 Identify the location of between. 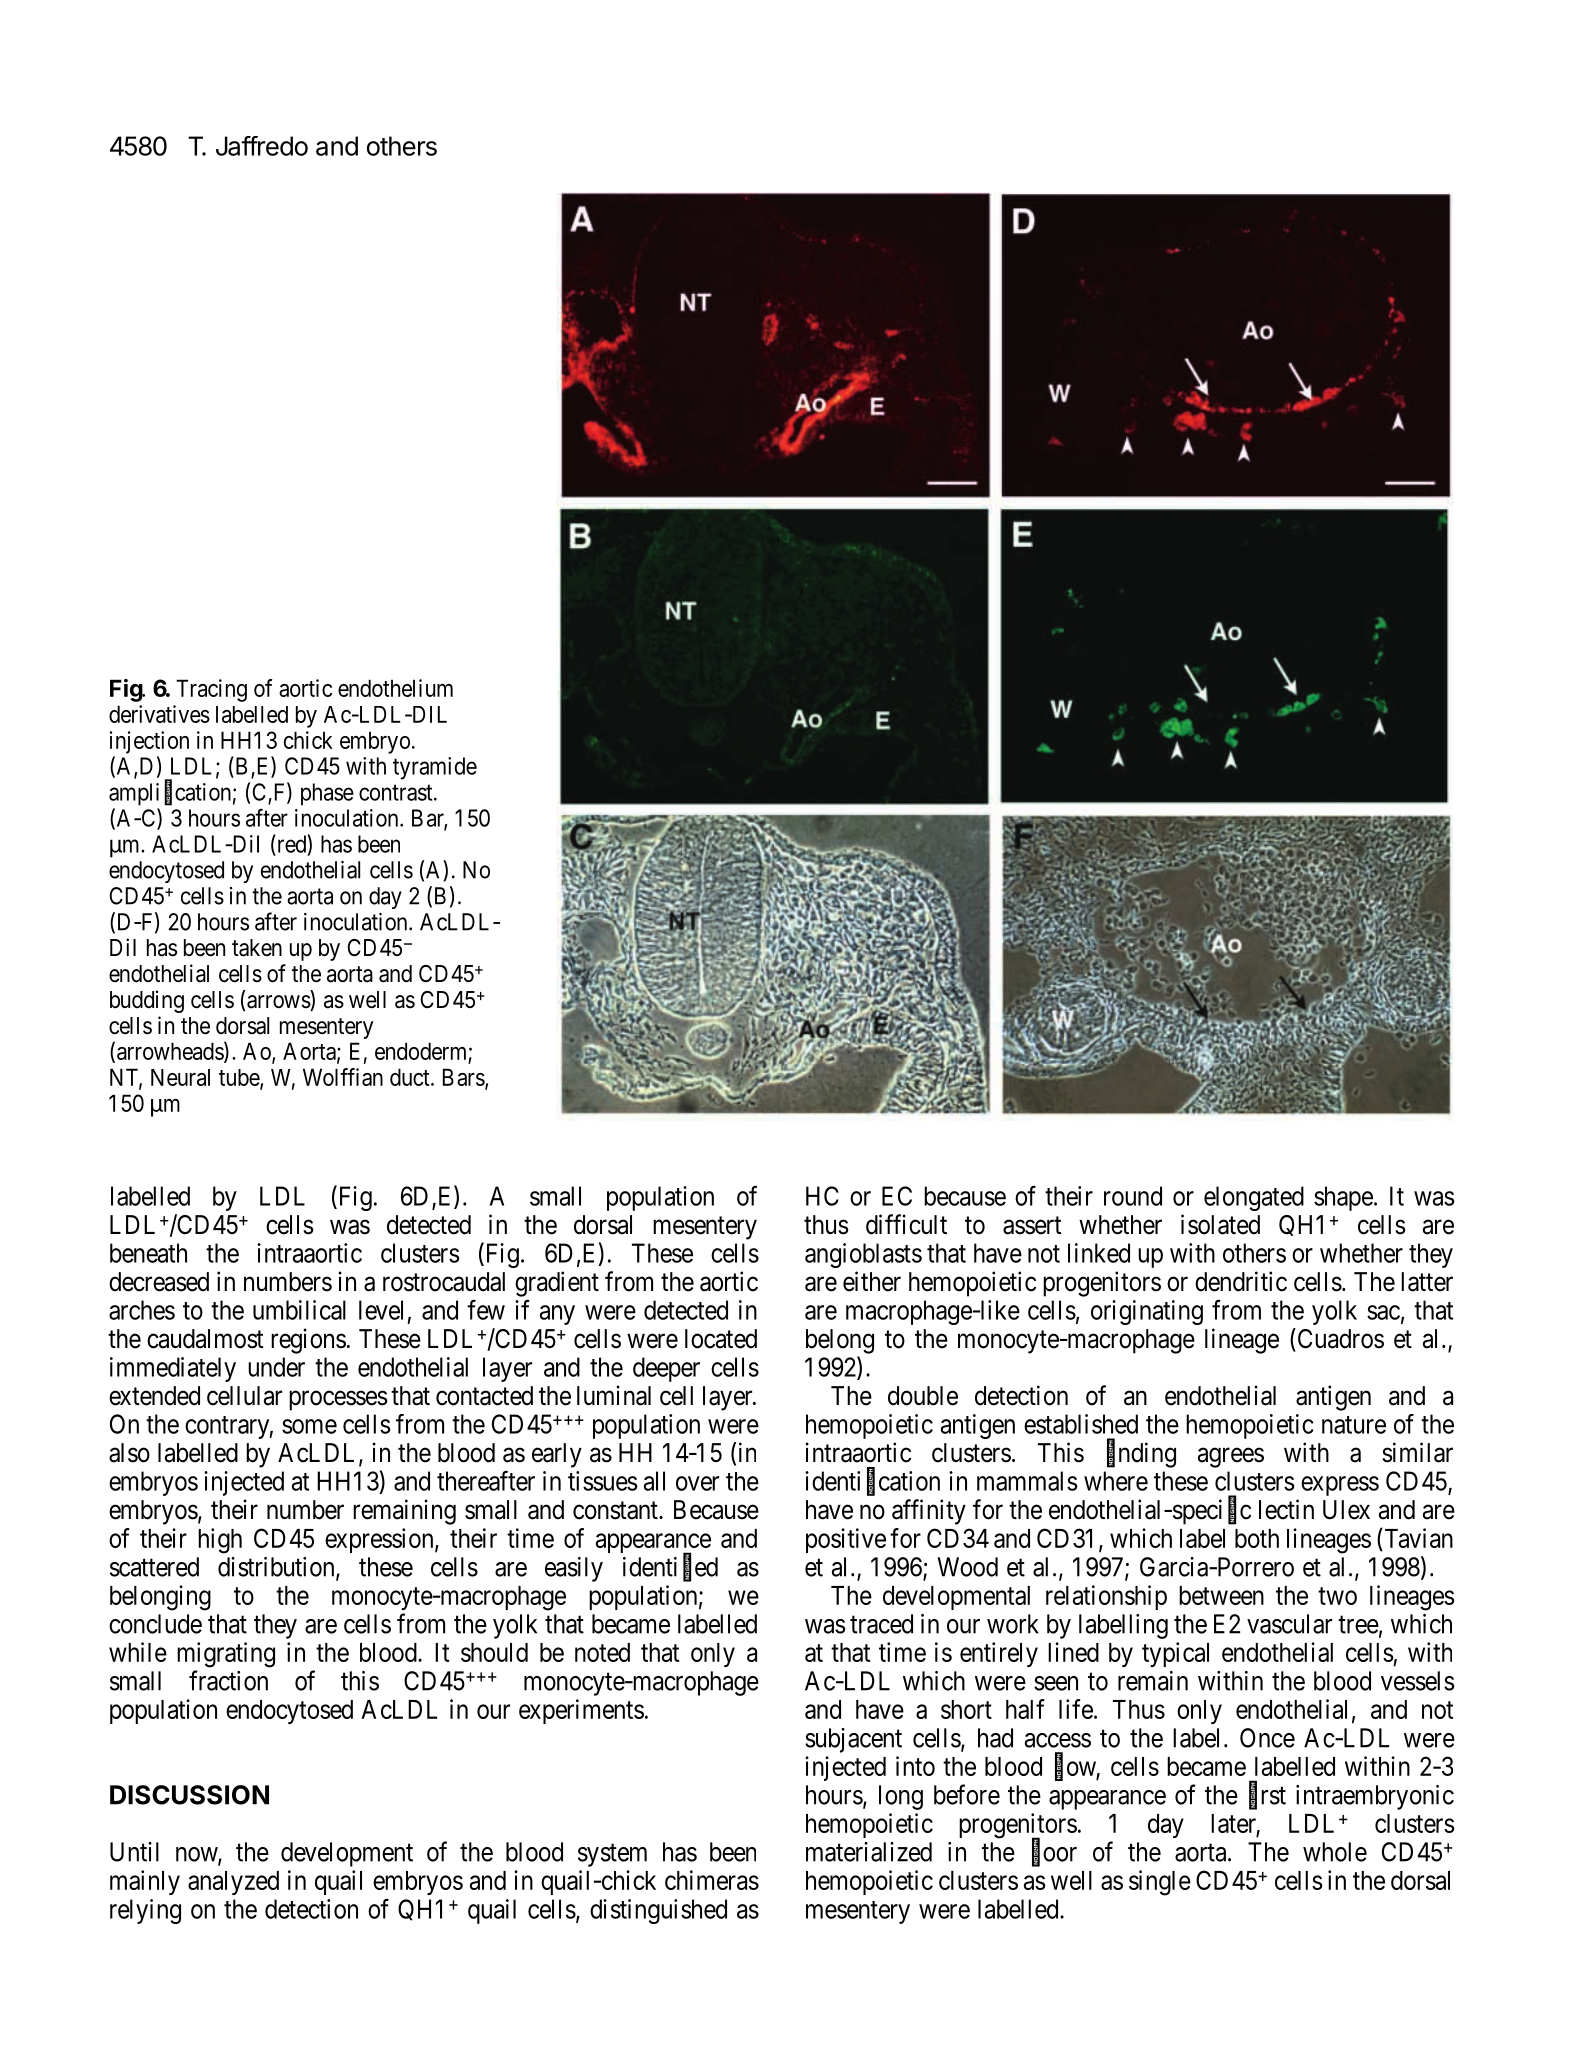
(1221, 1595).
